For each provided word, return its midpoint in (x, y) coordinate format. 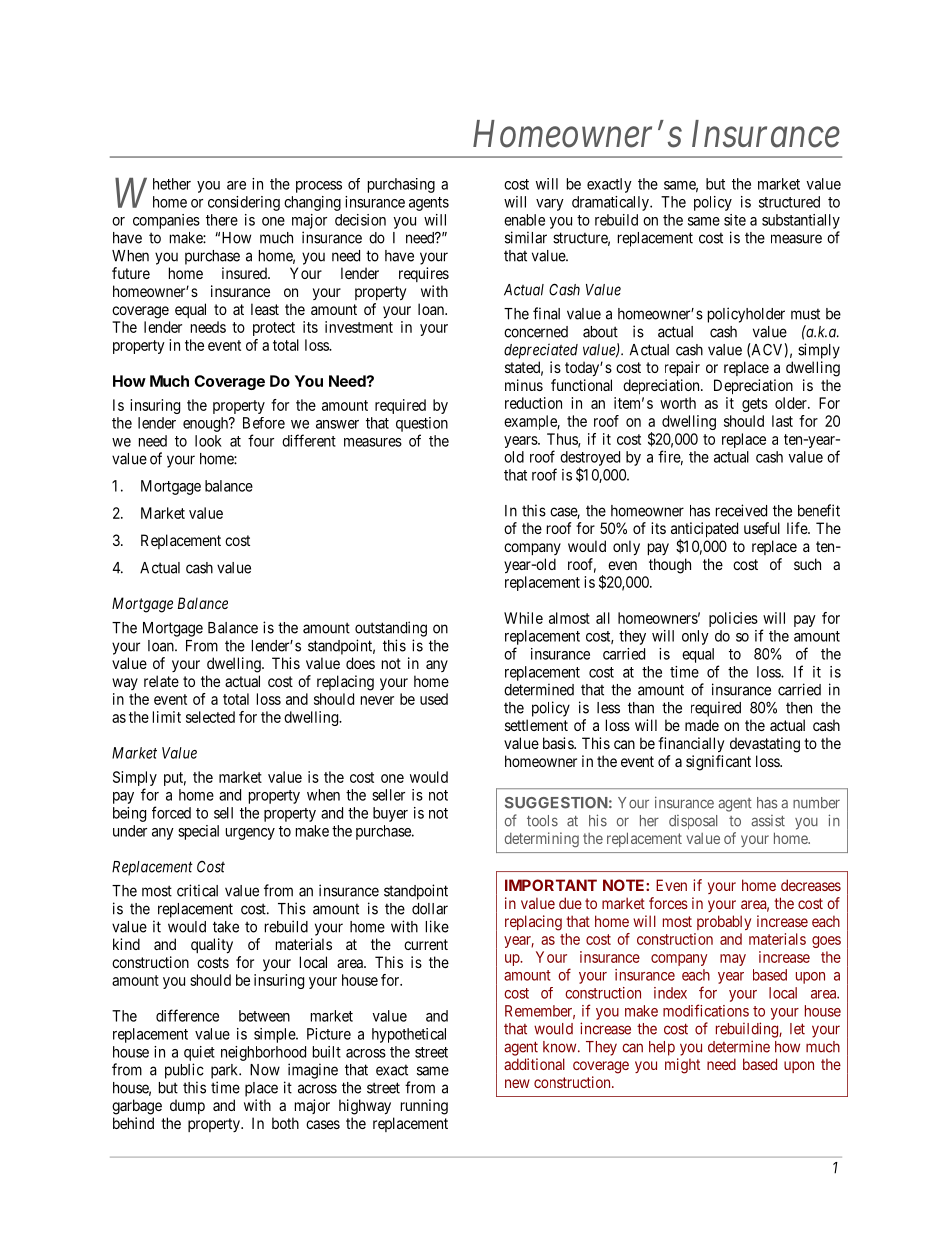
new (517, 1083)
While (523, 618)
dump (187, 1106)
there (222, 220)
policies (733, 619)
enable (524, 220)
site (735, 220)
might (682, 1066)
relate (161, 681)
